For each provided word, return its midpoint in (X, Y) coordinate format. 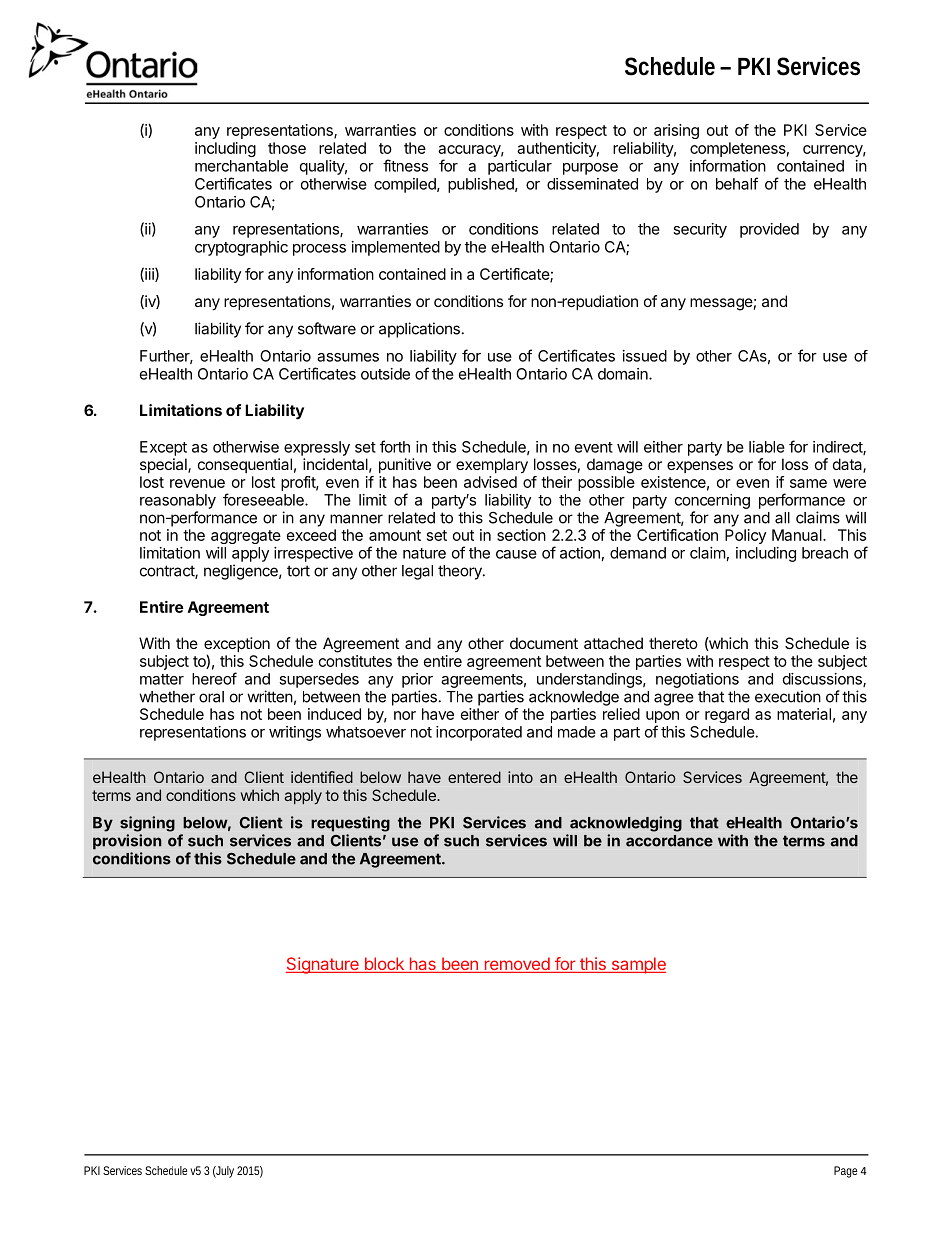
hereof (214, 678)
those (287, 148)
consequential (245, 465)
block (384, 965)
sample (637, 965)
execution (788, 696)
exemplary (492, 466)
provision (127, 842)
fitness (405, 165)
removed (517, 965)
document (544, 643)
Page (845, 1172)
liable (767, 447)
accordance (669, 841)
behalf (737, 183)
